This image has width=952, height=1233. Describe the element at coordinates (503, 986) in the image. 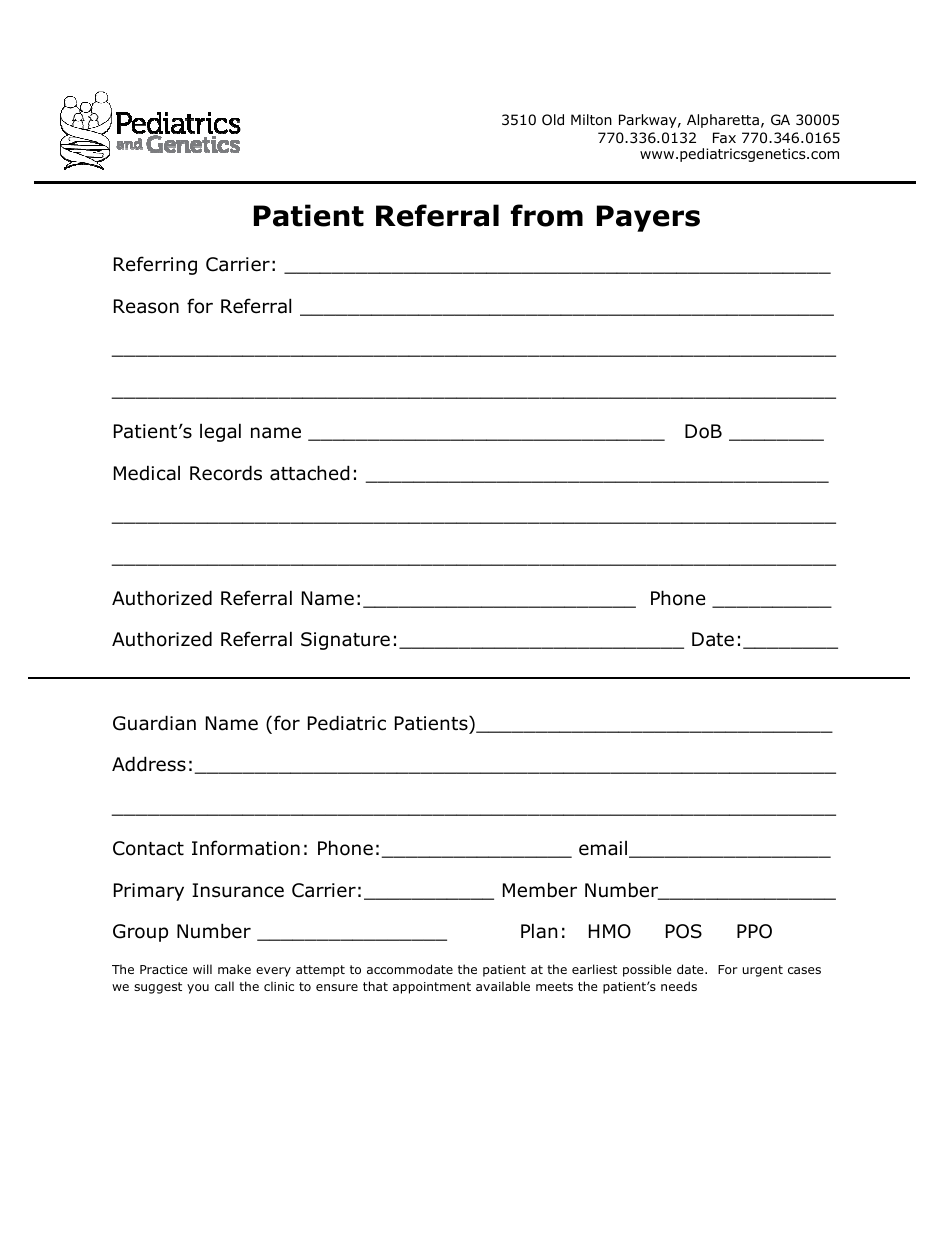

I see `available` at that location.
